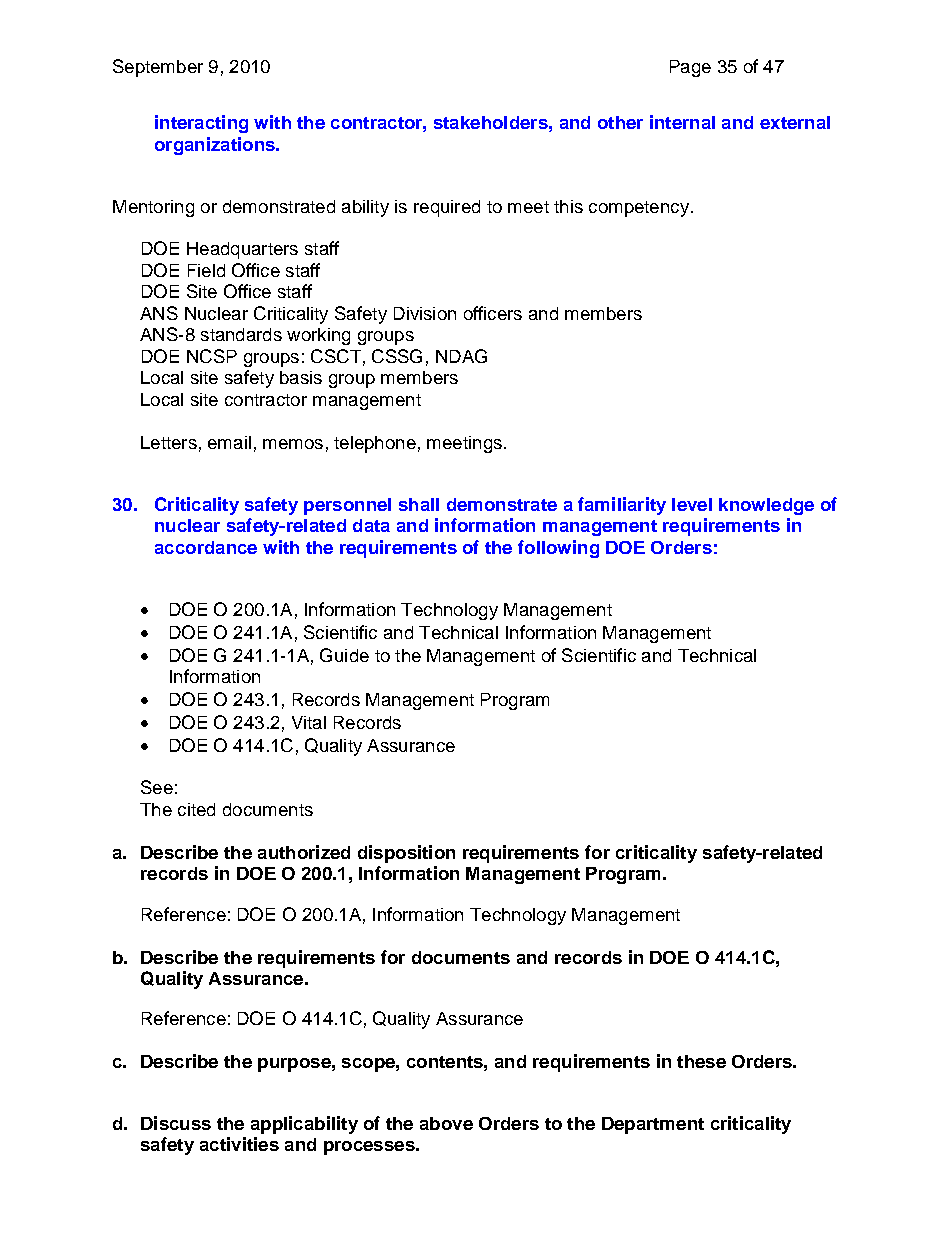 The height and width of the screenshot is (1233, 952). What do you see at coordinates (682, 122) in the screenshot?
I see `internal` at bounding box center [682, 122].
